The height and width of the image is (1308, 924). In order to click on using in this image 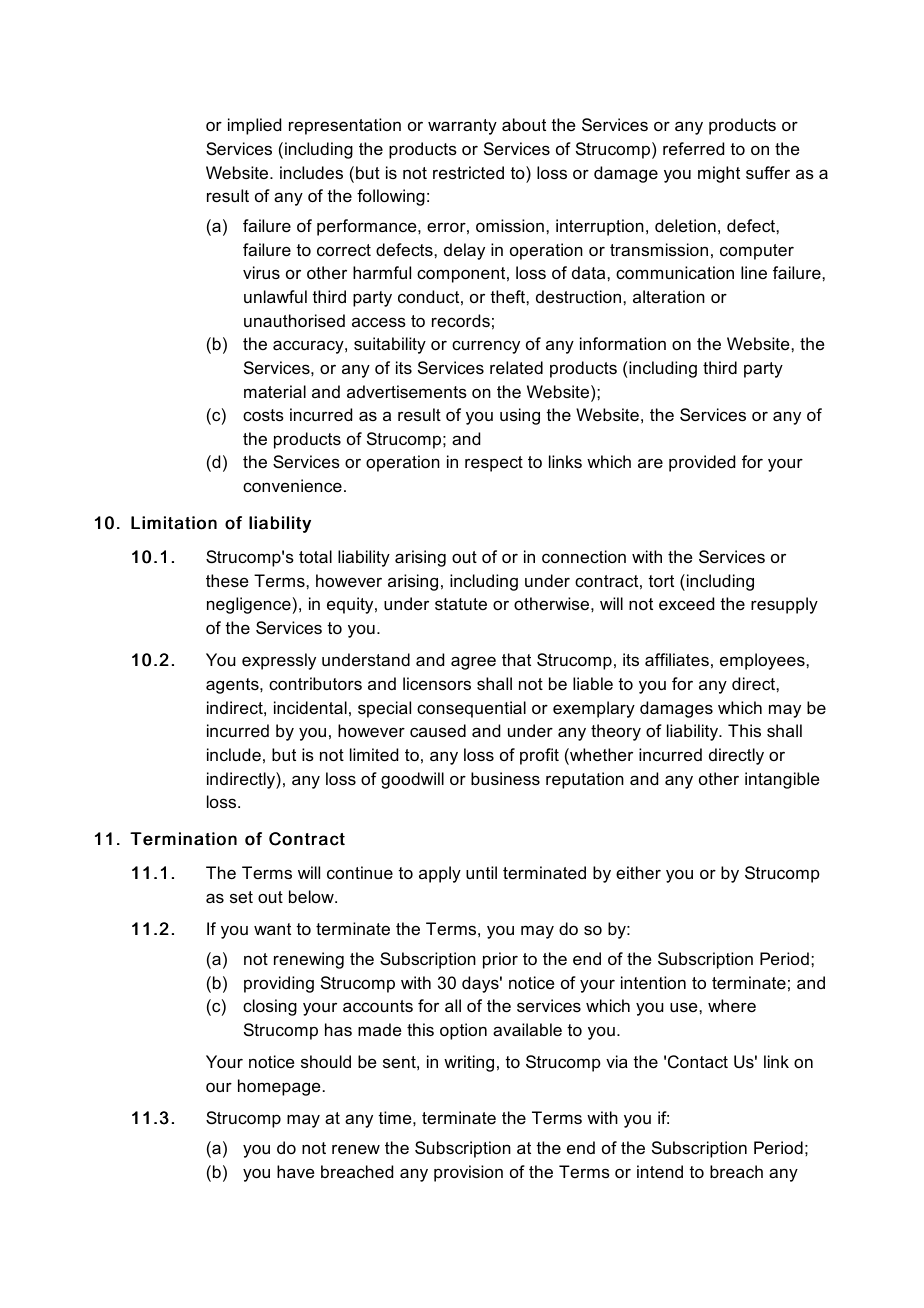, I will do `click(520, 416)`.
